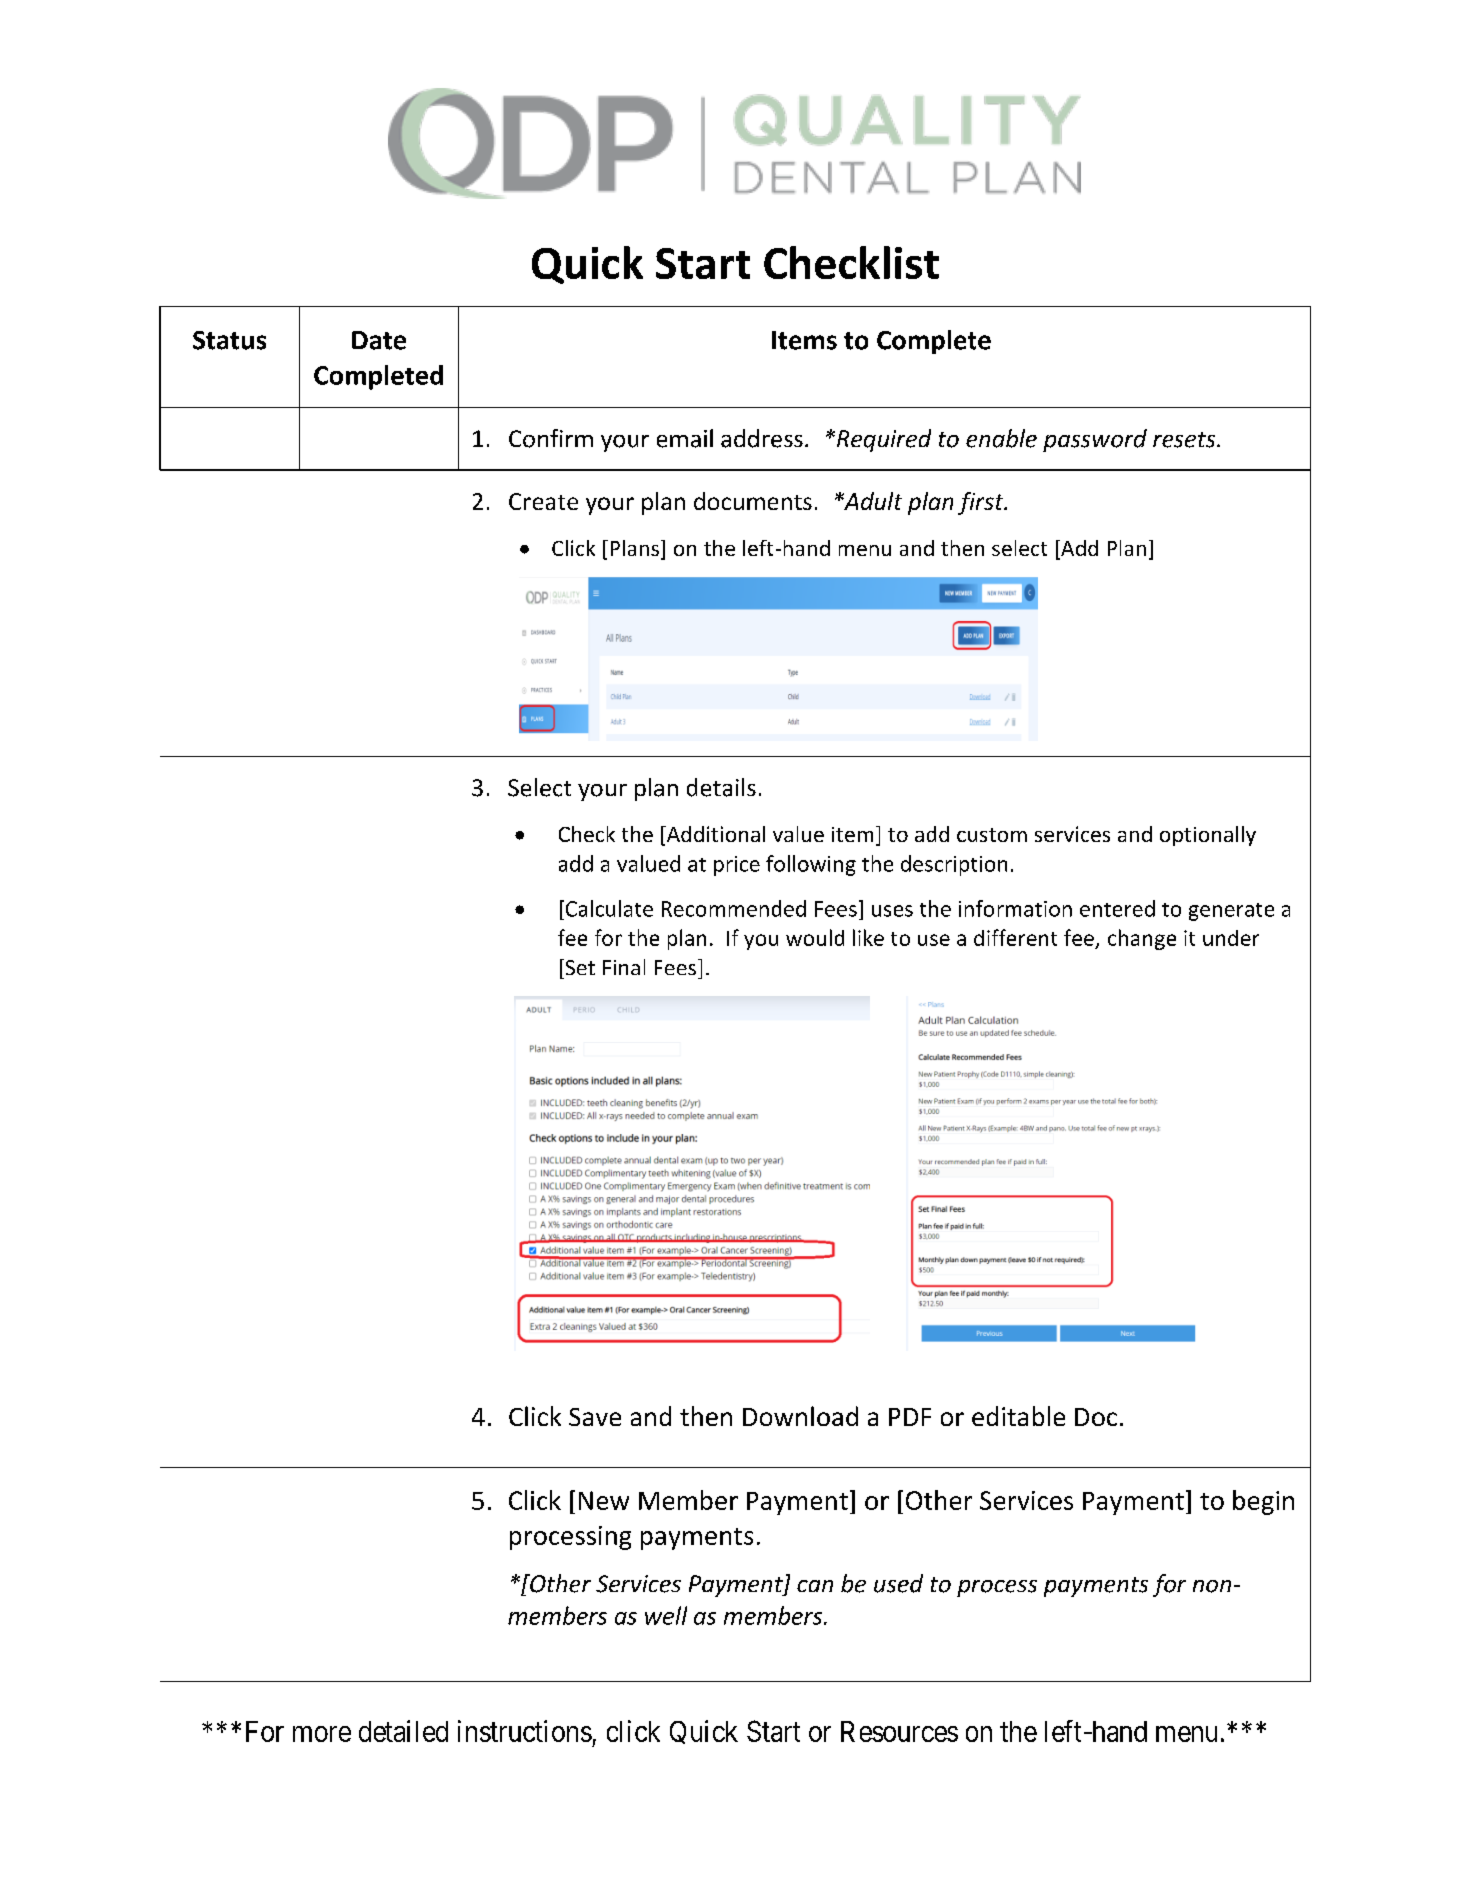 This screenshot has height=1903, width=1470. I want to click on optionally, so click(1208, 836).
